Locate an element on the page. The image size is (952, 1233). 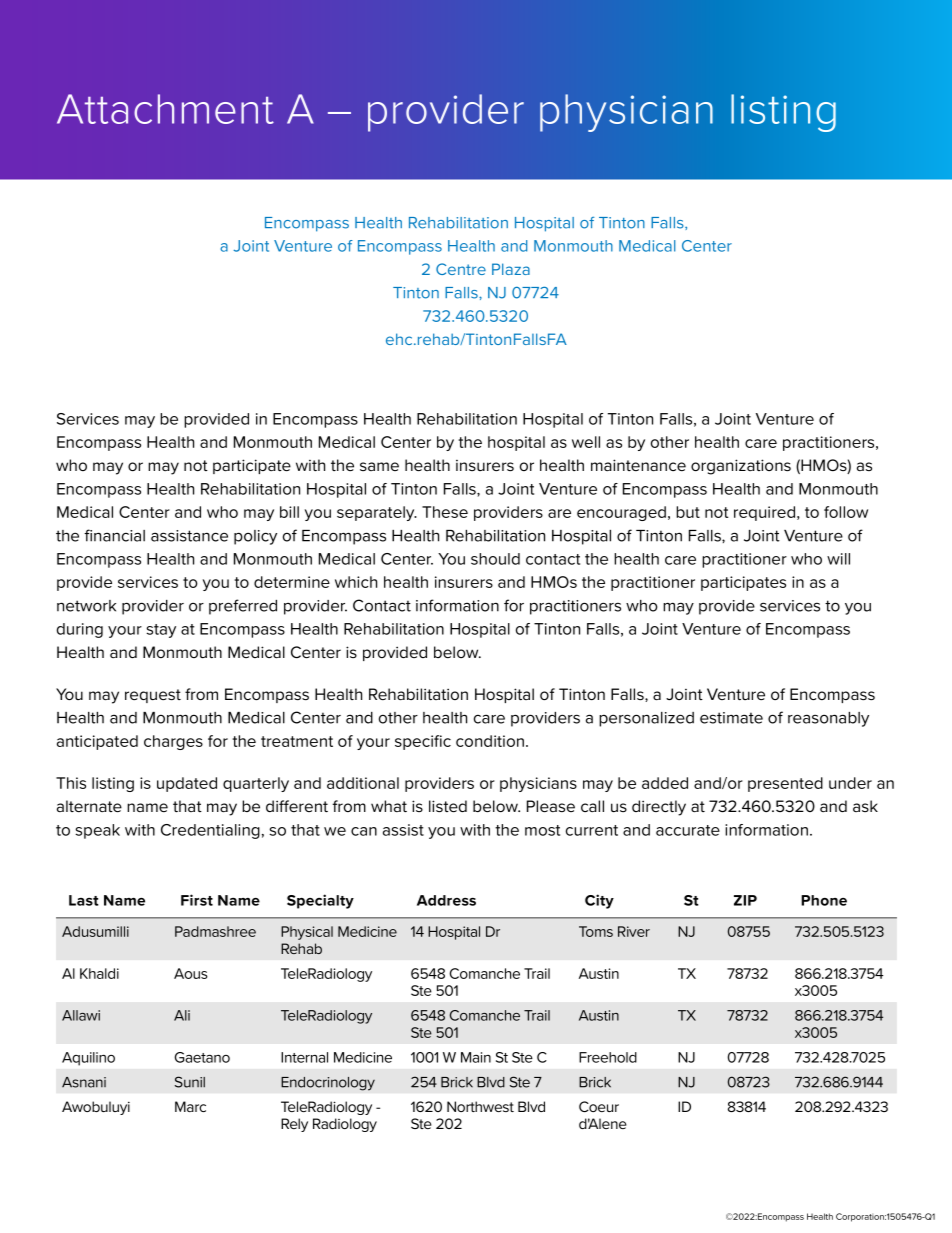
Centre is located at coordinates (461, 269).
